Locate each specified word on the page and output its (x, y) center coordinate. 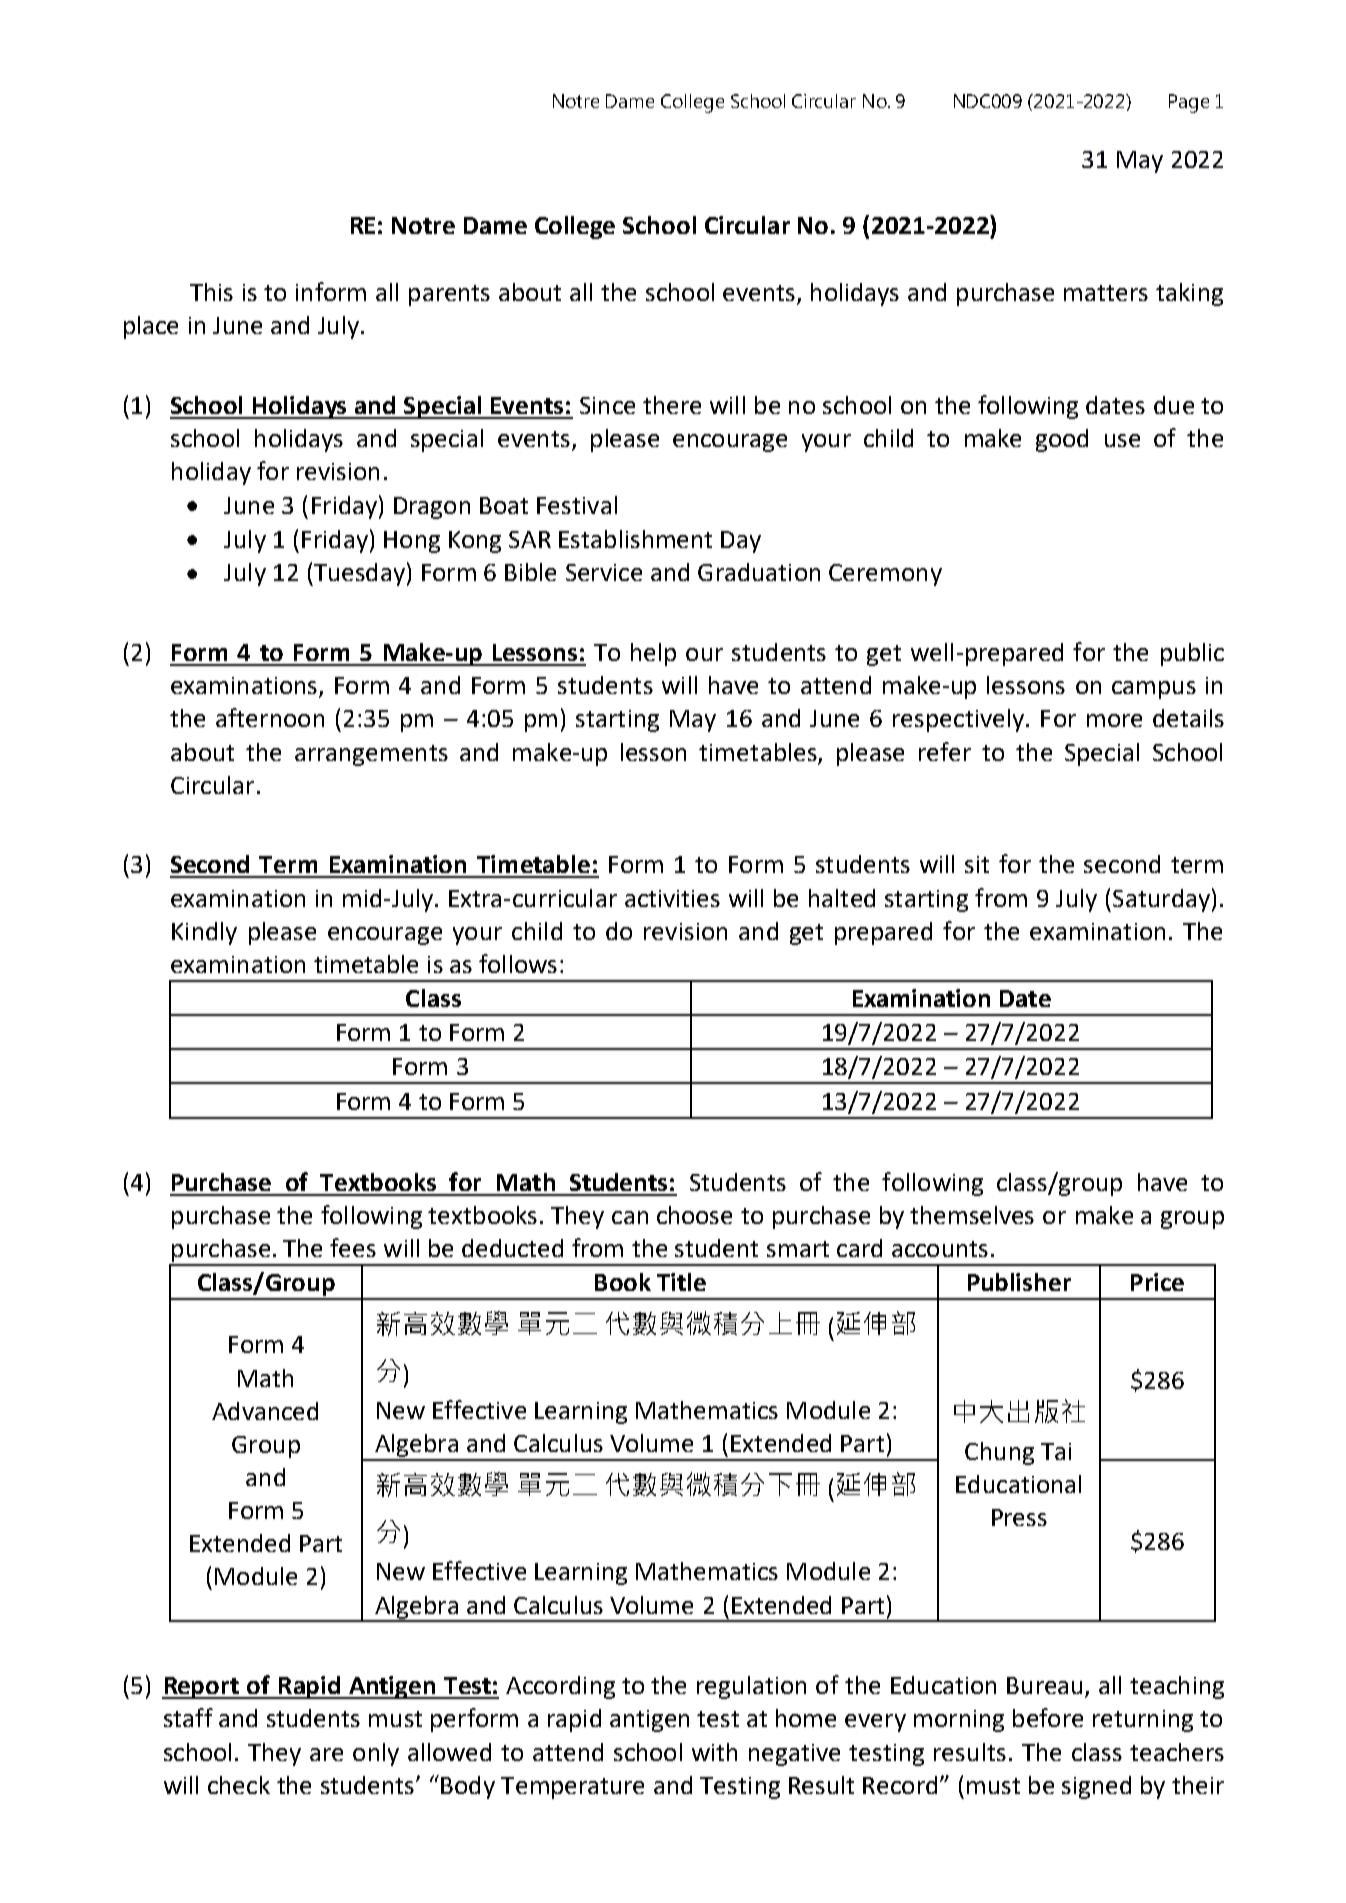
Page (1189, 103)
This (211, 292)
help (653, 654)
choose (694, 1215)
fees (353, 1247)
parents (449, 295)
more (1114, 720)
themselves (972, 1215)
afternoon (270, 717)
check (239, 1785)
